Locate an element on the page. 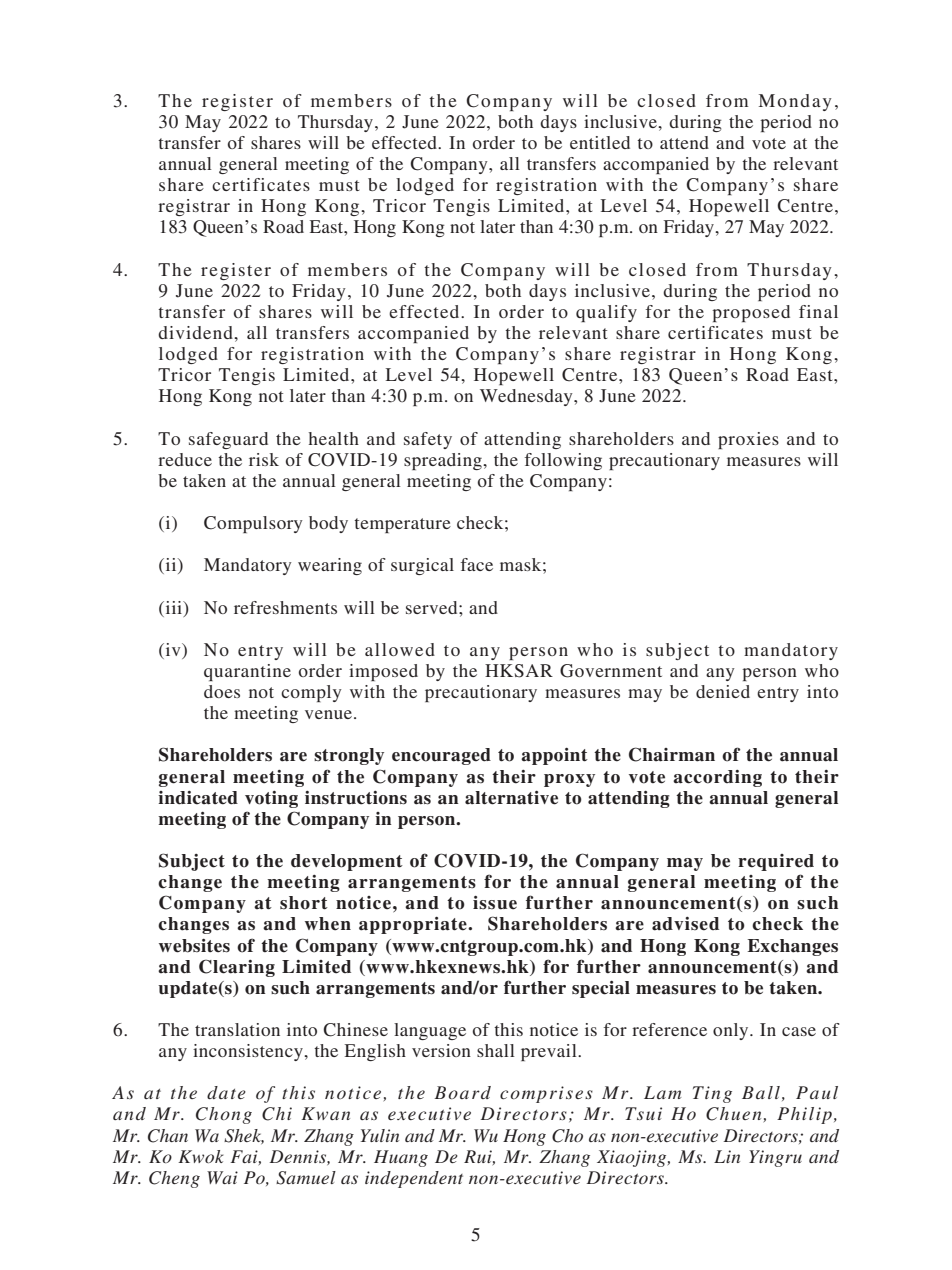  Compulsory is located at coordinates (253, 524).
